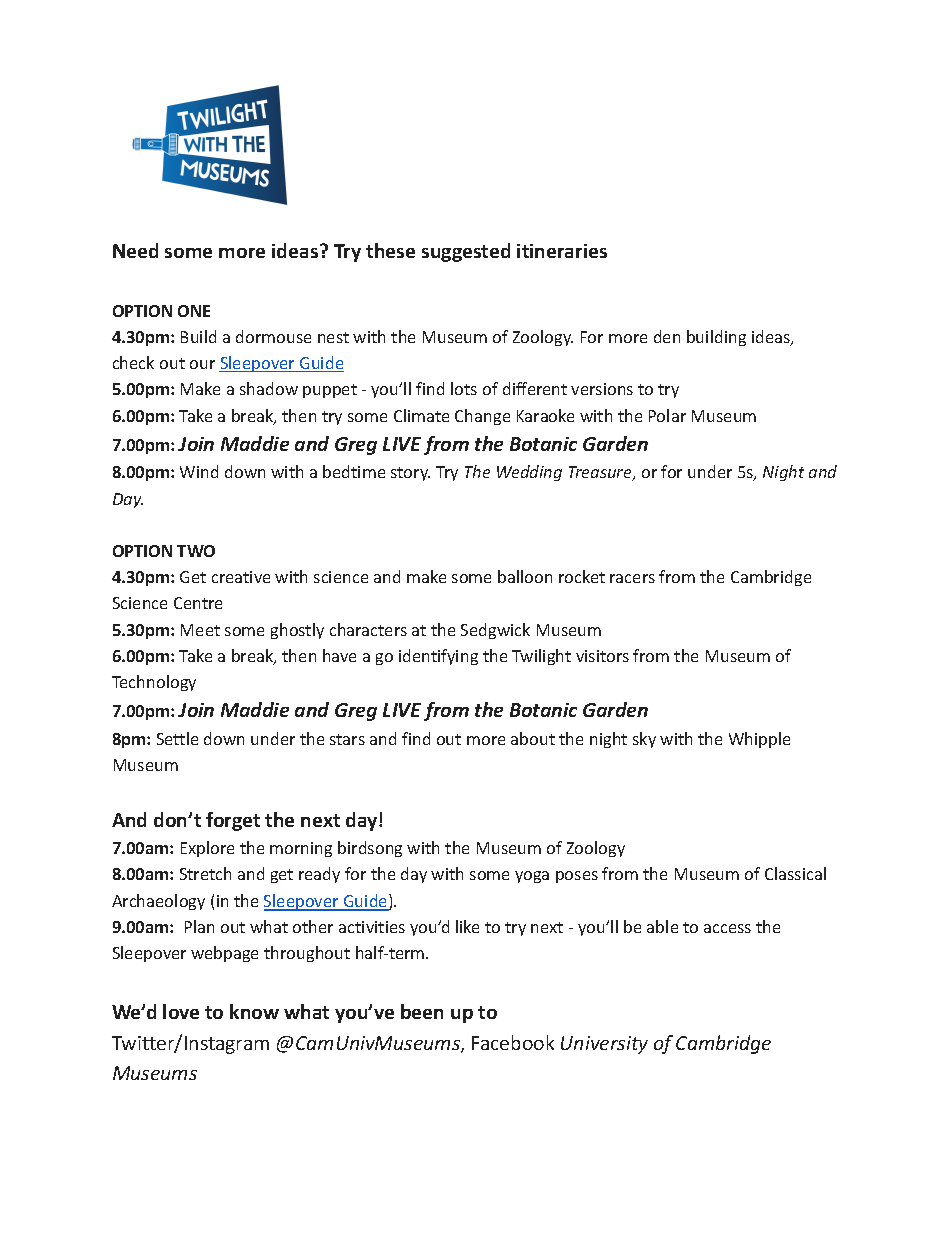  I want to click on TWO, so click(196, 551).
